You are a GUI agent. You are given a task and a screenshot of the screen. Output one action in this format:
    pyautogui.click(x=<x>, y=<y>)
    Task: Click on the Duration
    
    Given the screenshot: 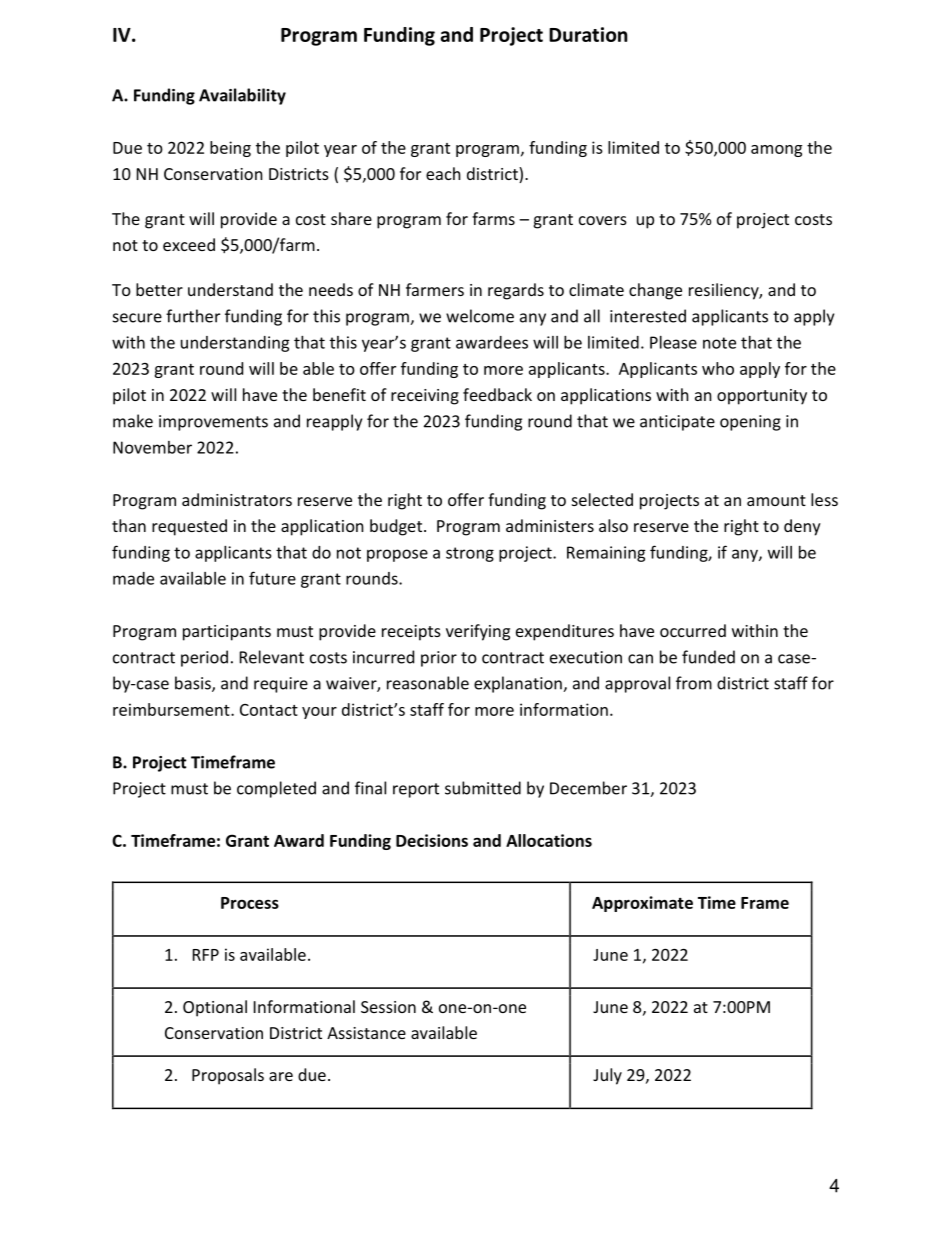 What is the action you would take?
    pyautogui.click(x=588, y=34)
